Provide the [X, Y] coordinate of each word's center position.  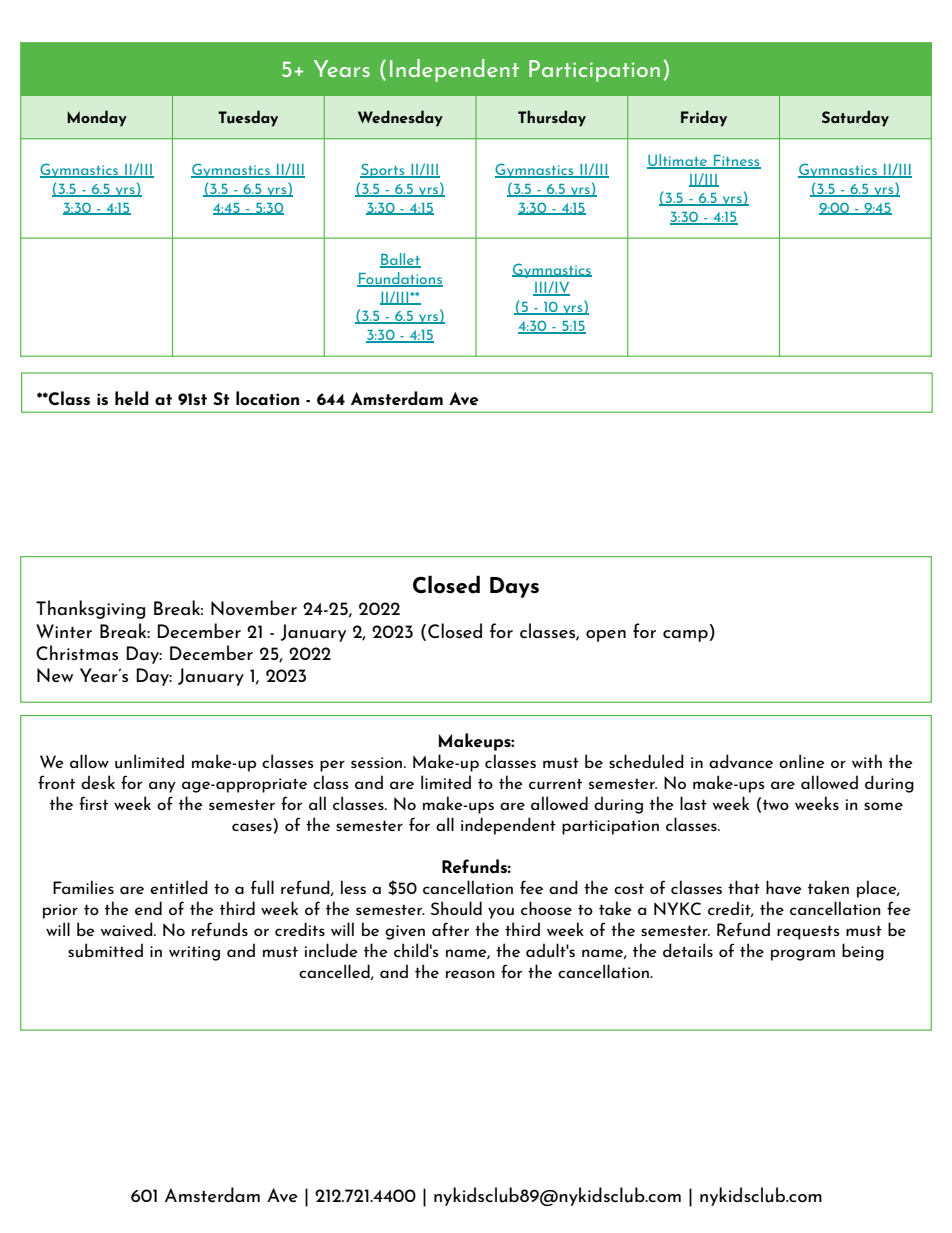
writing [194, 953]
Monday [97, 118]
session [378, 762]
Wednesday [400, 118]
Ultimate [678, 161]
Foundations [400, 279]
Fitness [736, 162]
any [162, 787]
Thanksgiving [90, 609]
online [802, 761]
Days [514, 587]
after [450, 929]
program [803, 955]
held [132, 398]
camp [685, 636]
